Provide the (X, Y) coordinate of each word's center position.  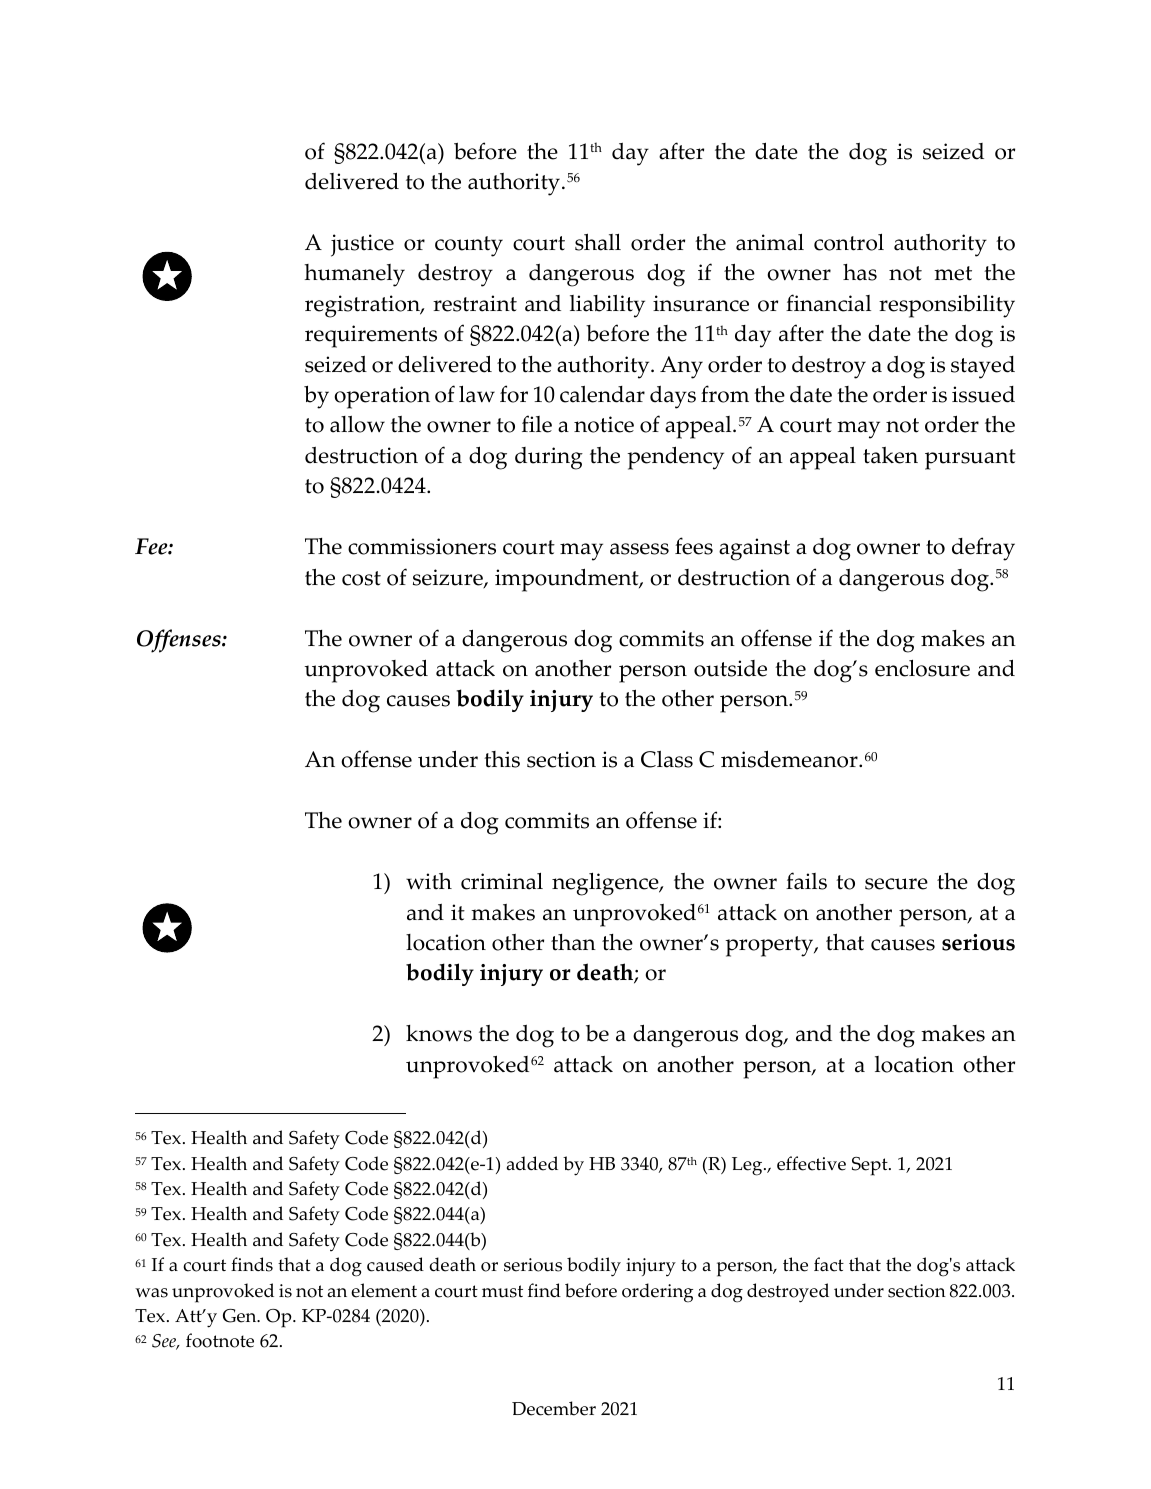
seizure (449, 578)
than (573, 942)
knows (439, 1033)
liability (607, 306)
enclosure (922, 668)
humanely (354, 275)
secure (896, 884)
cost (361, 578)
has (860, 272)
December (554, 1408)
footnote (220, 1340)
